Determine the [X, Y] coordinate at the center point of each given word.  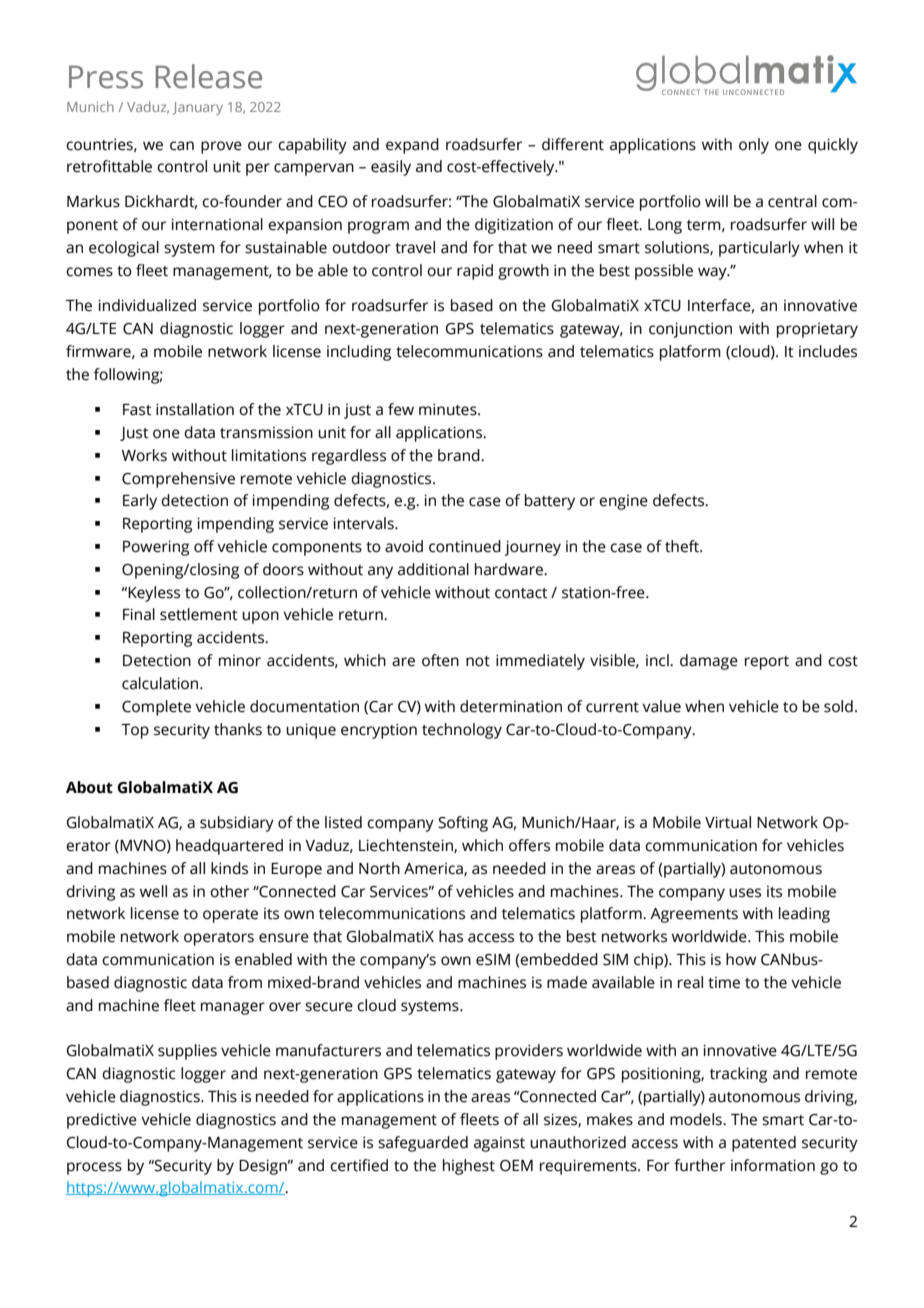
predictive [102, 1121]
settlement [199, 614]
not [478, 661]
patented [764, 1144]
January [198, 108]
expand [412, 146]
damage [709, 662]
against [499, 1144]
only [754, 146]
